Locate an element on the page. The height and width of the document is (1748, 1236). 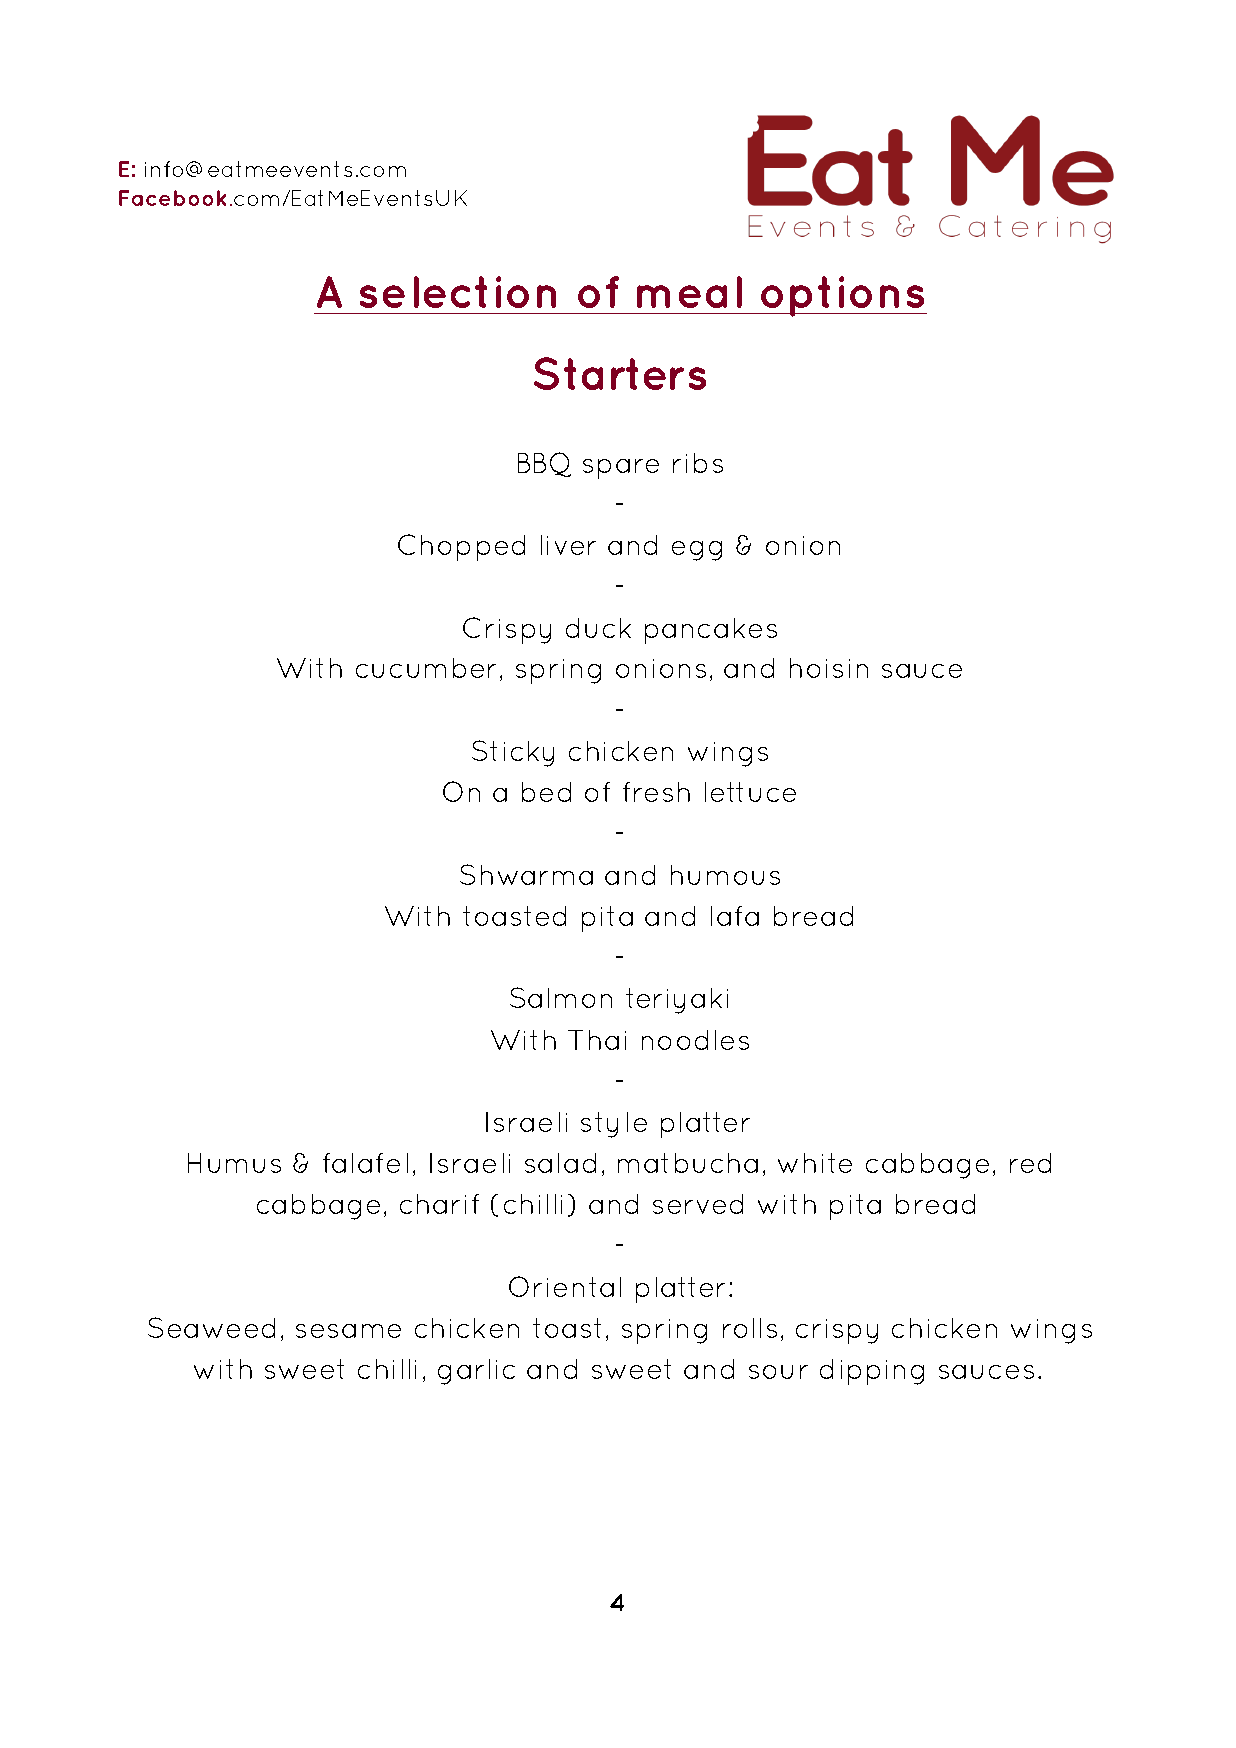
sesame is located at coordinates (348, 1331).
